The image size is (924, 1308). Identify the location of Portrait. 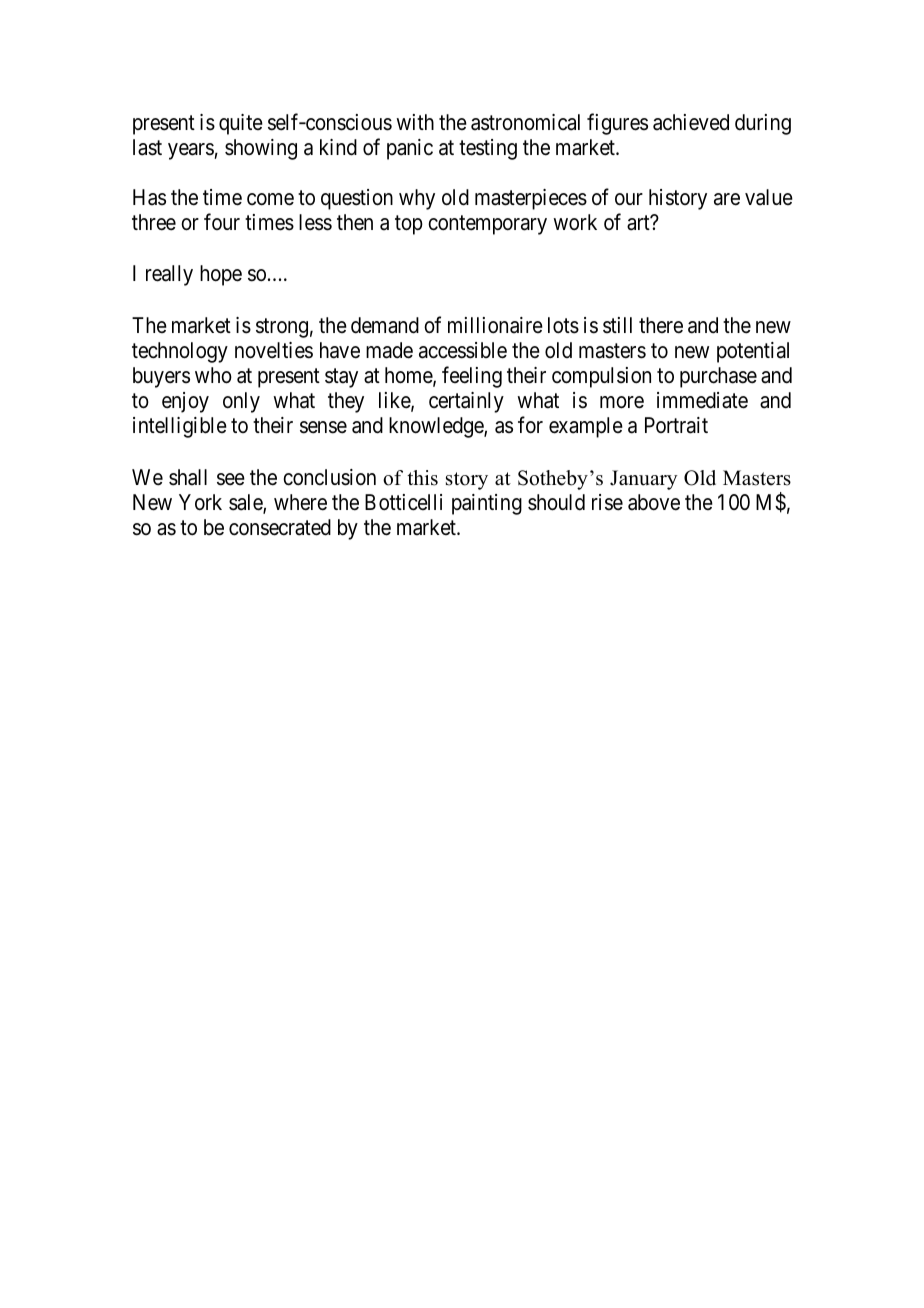
(676, 425).
